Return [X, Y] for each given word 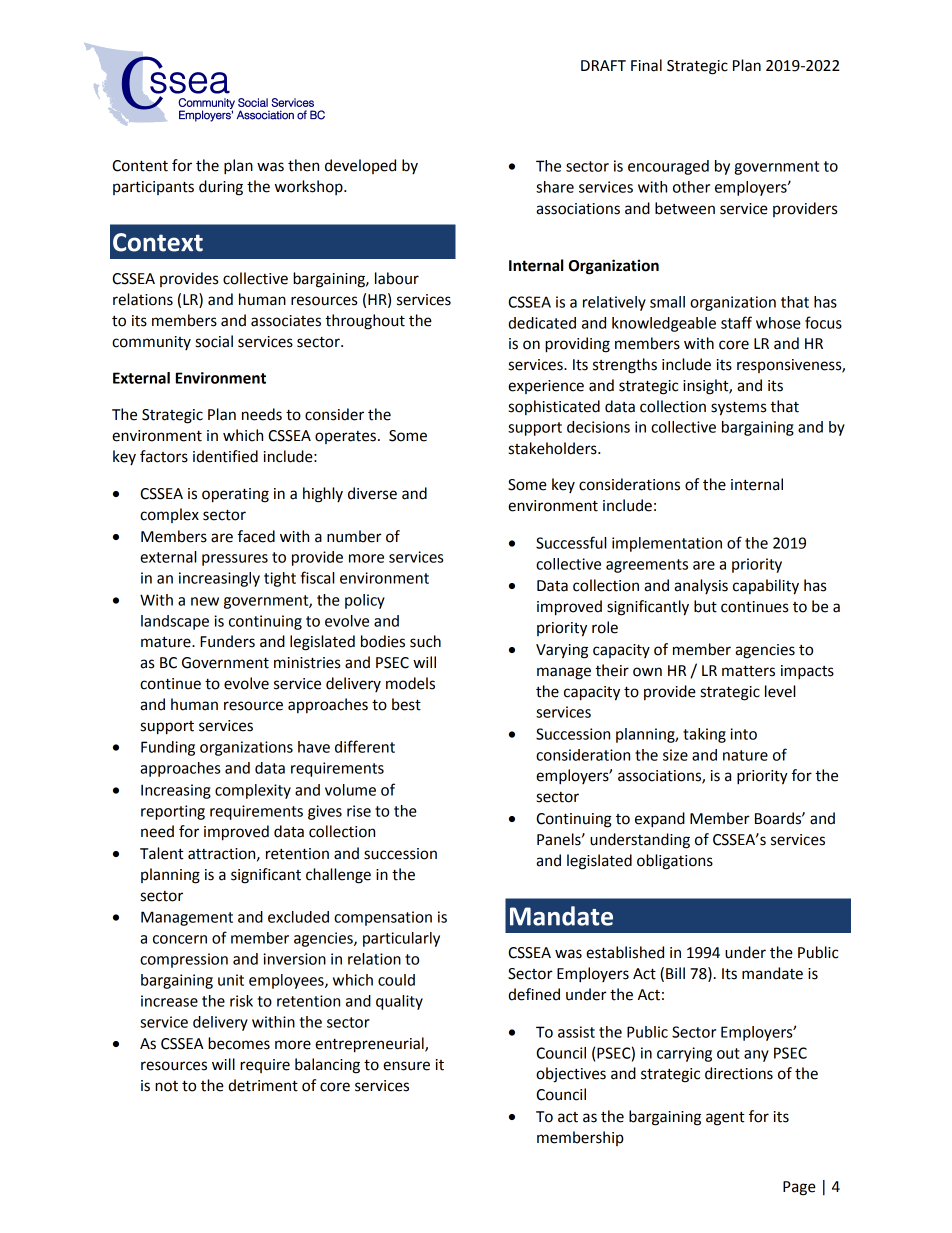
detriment [263, 1085]
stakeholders [554, 448]
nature [745, 755]
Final [646, 65]
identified [225, 456]
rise [359, 811]
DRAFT [603, 65]
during [221, 188]
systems [738, 408]
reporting [173, 812]
